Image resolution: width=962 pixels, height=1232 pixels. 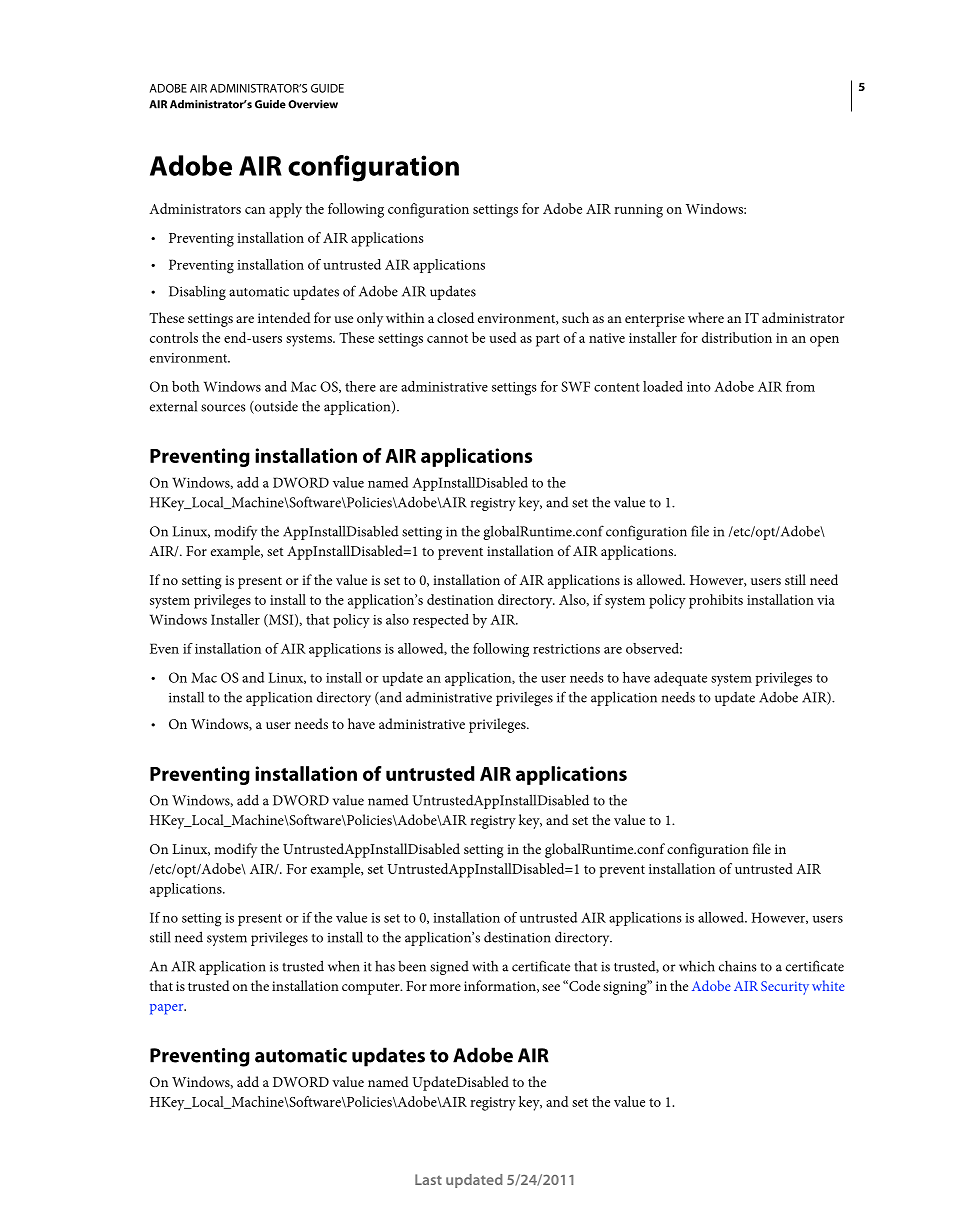 I want to click on where, so click(x=706, y=317).
